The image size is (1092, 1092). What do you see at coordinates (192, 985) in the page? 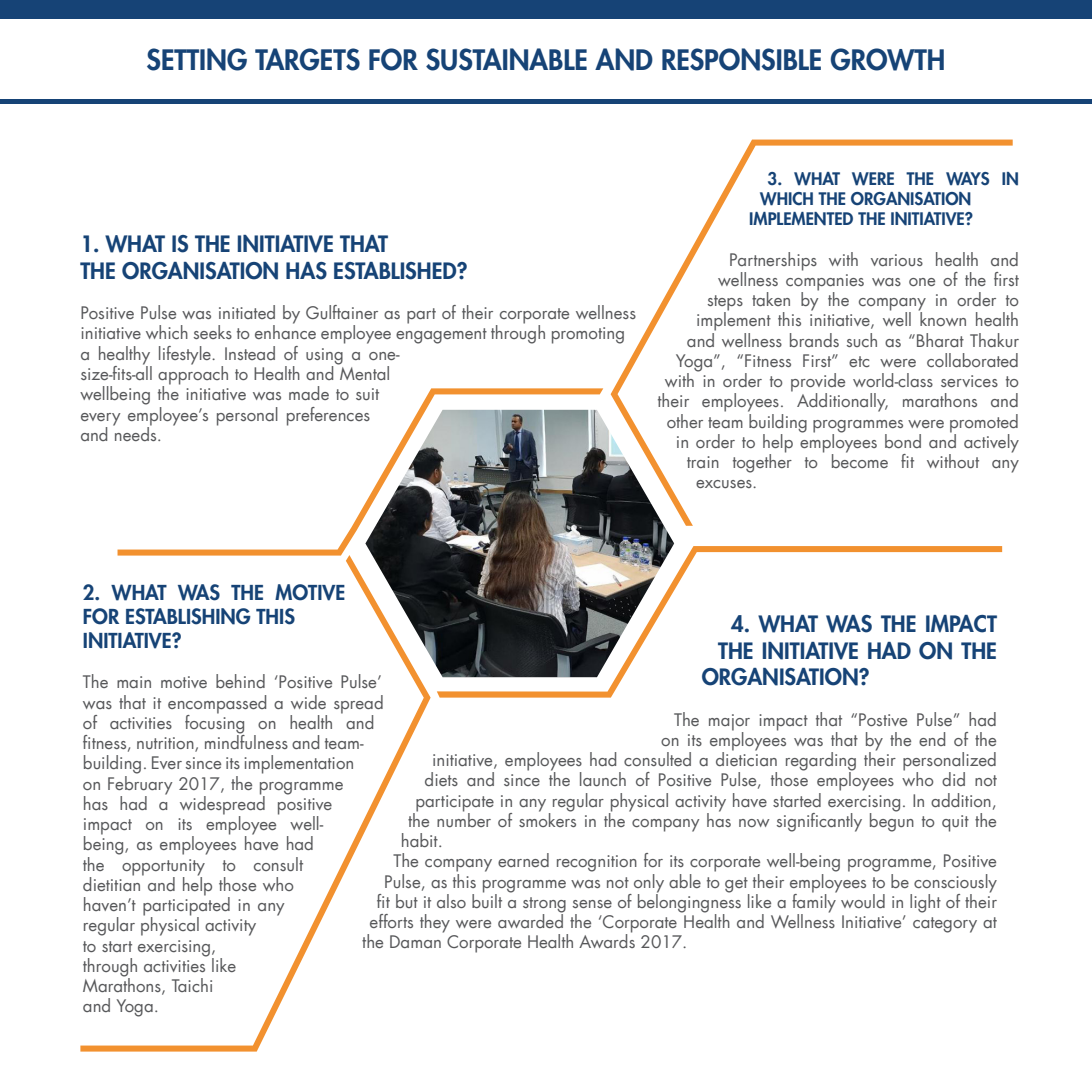
I see `Taichi` at bounding box center [192, 985].
